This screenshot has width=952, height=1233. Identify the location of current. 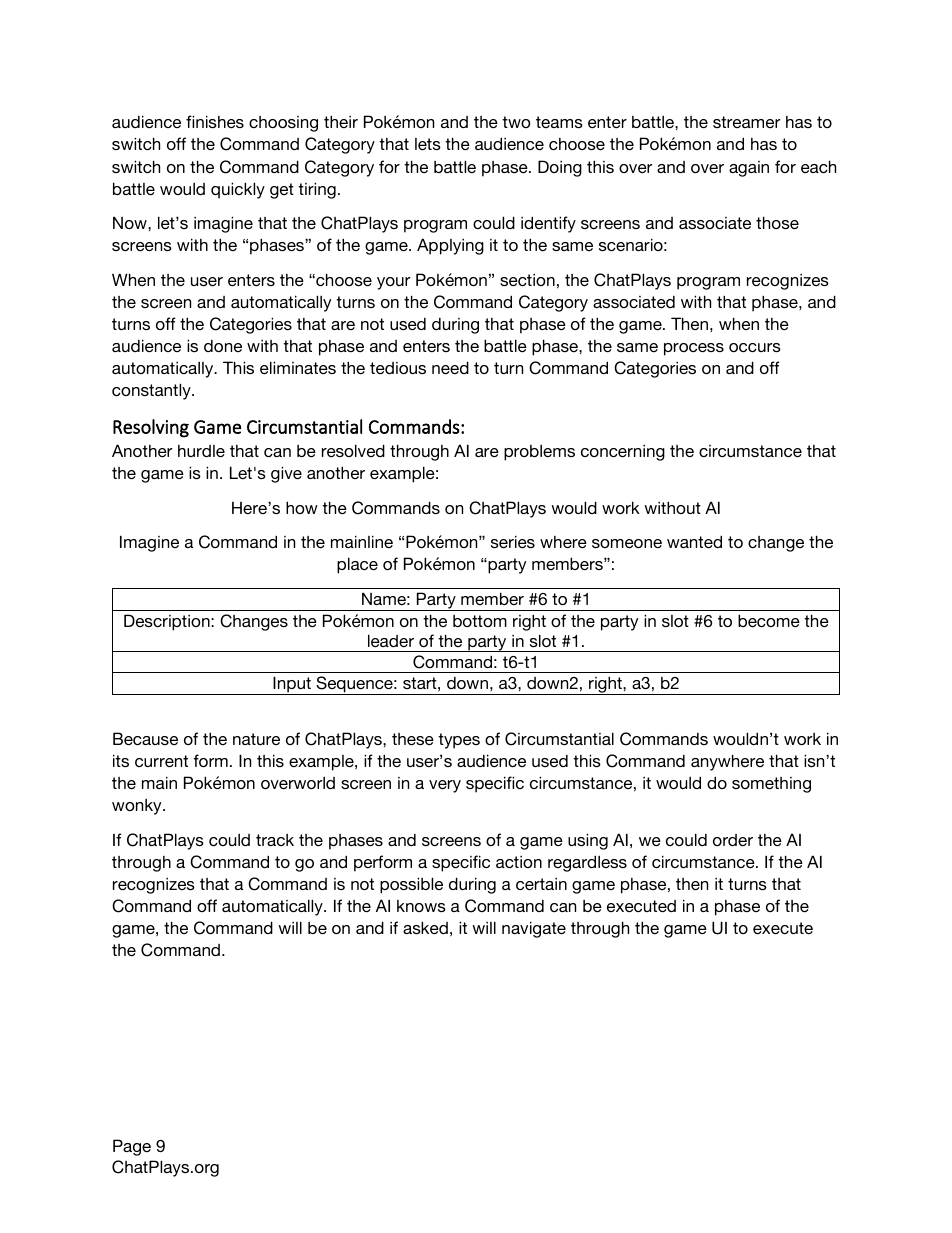
(161, 761).
